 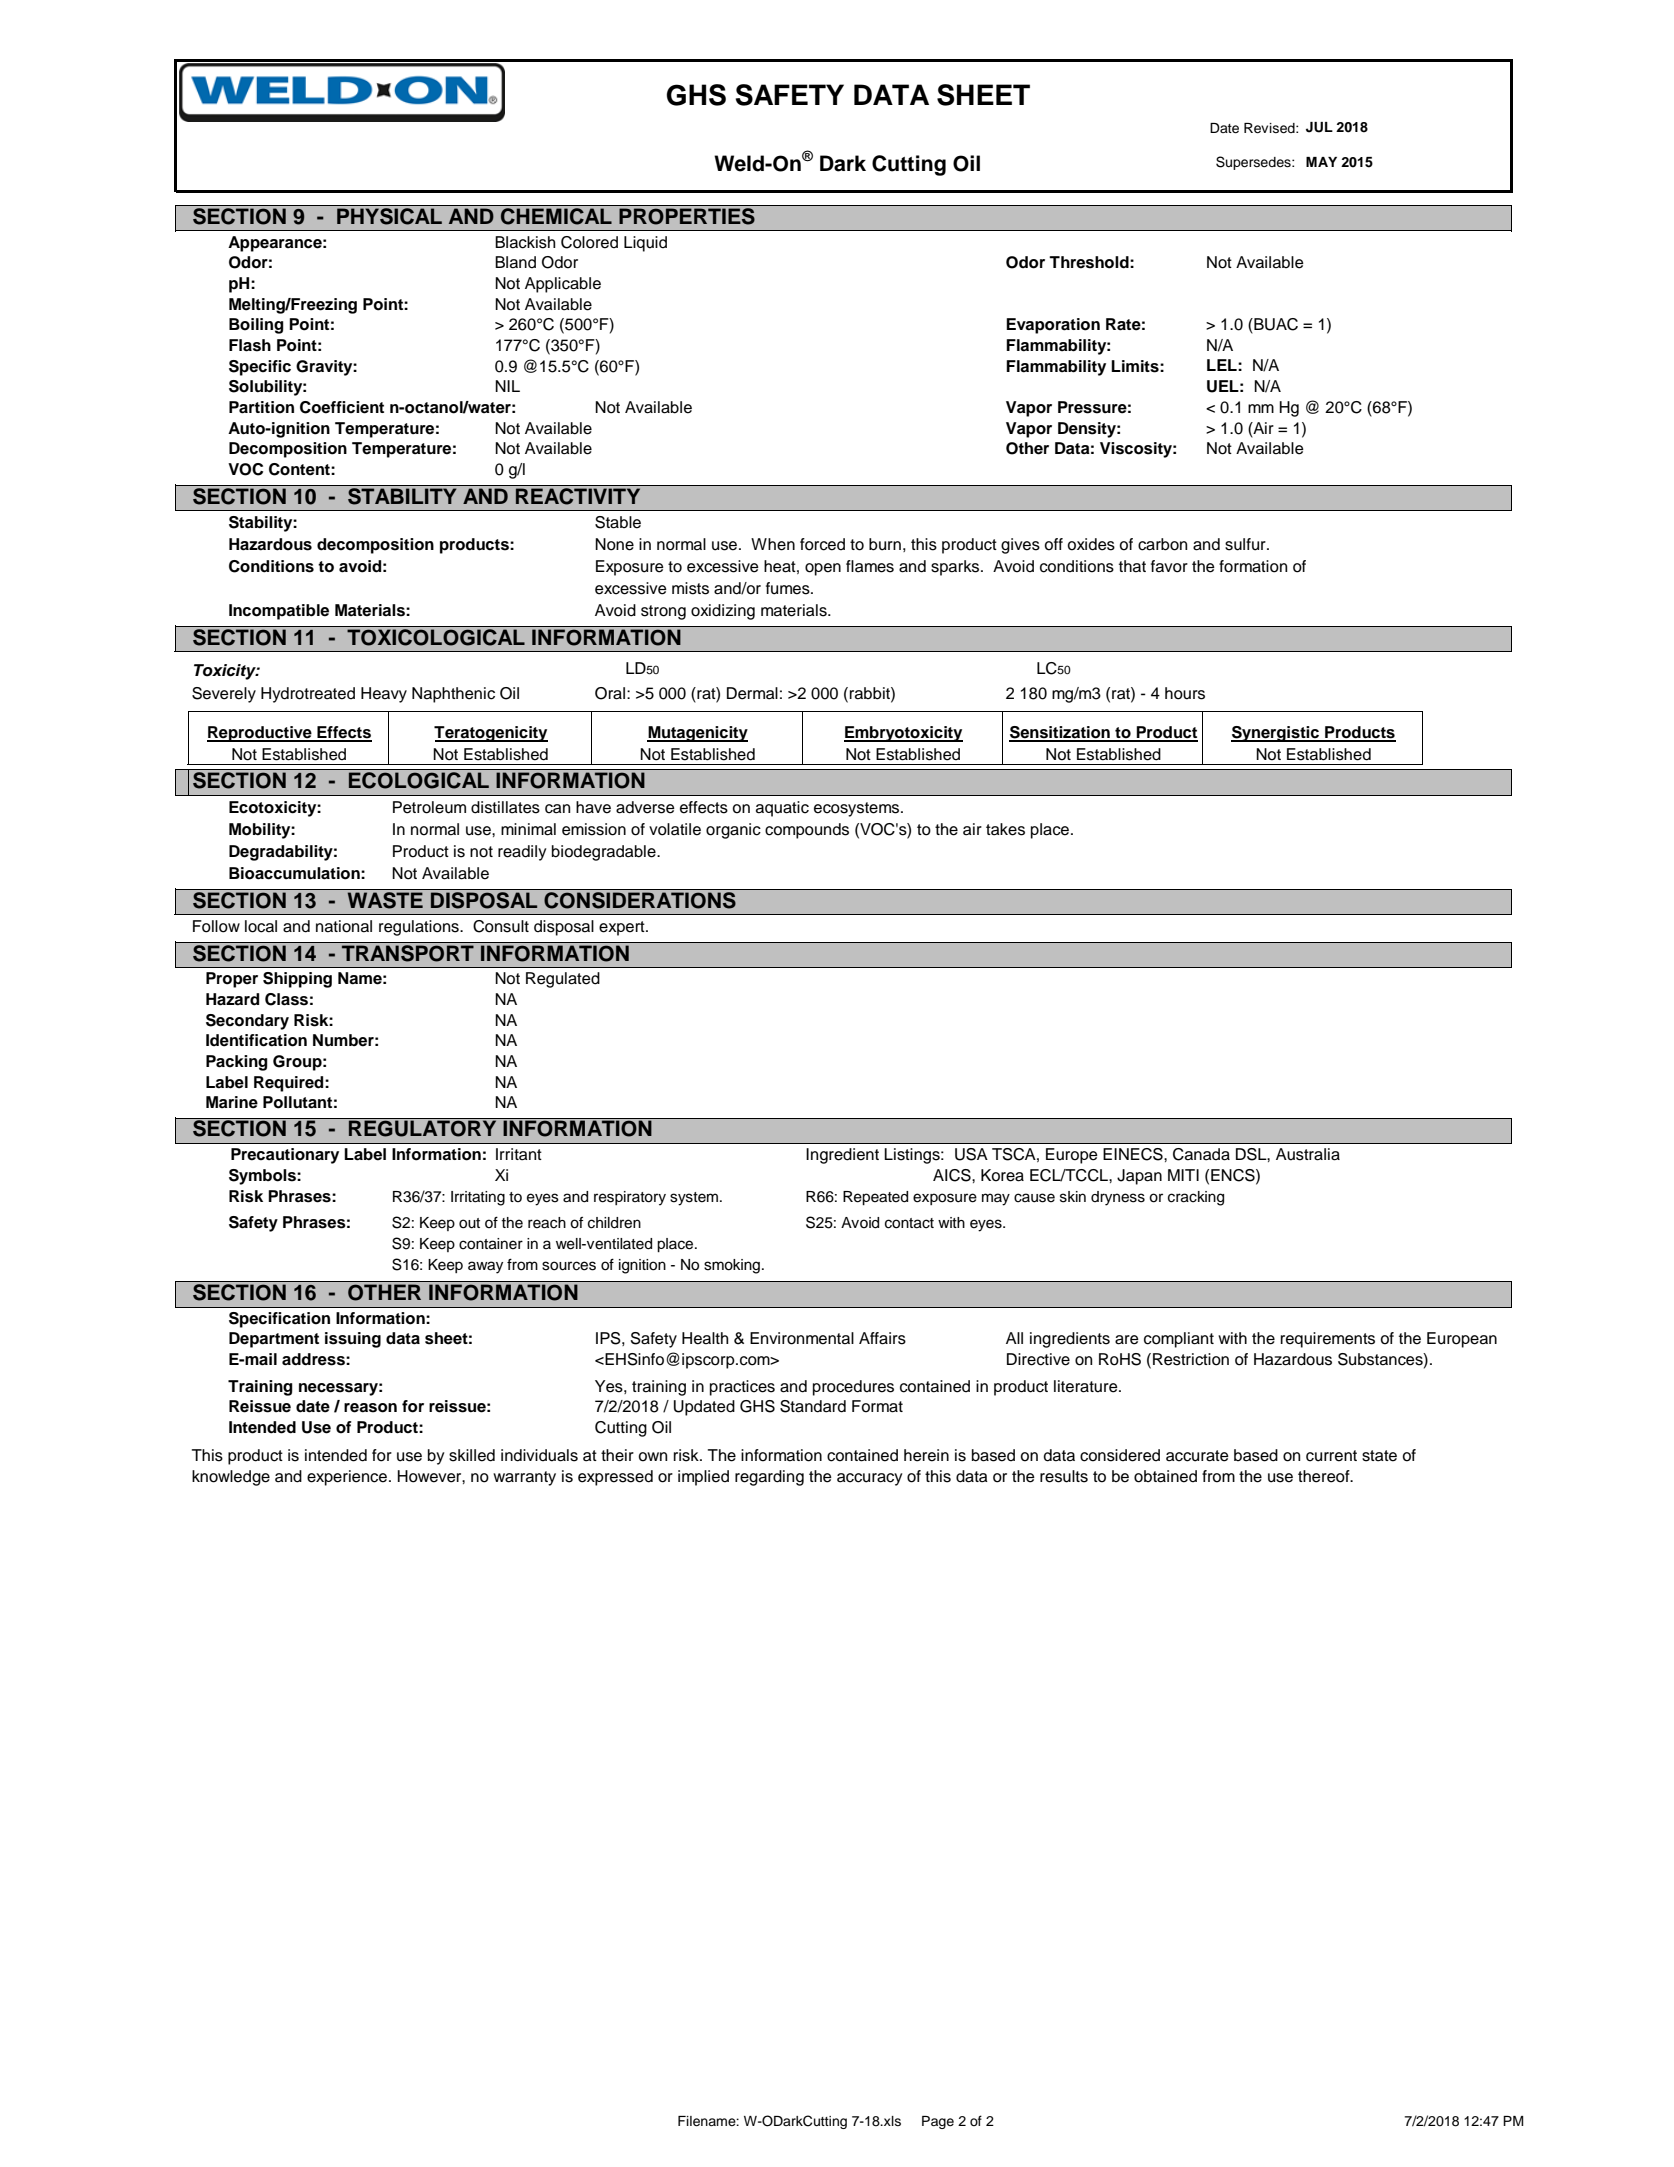 What do you see at coordinates (938, 2122) in the page?
I see `Page` at bounding box center [938, 2122].
